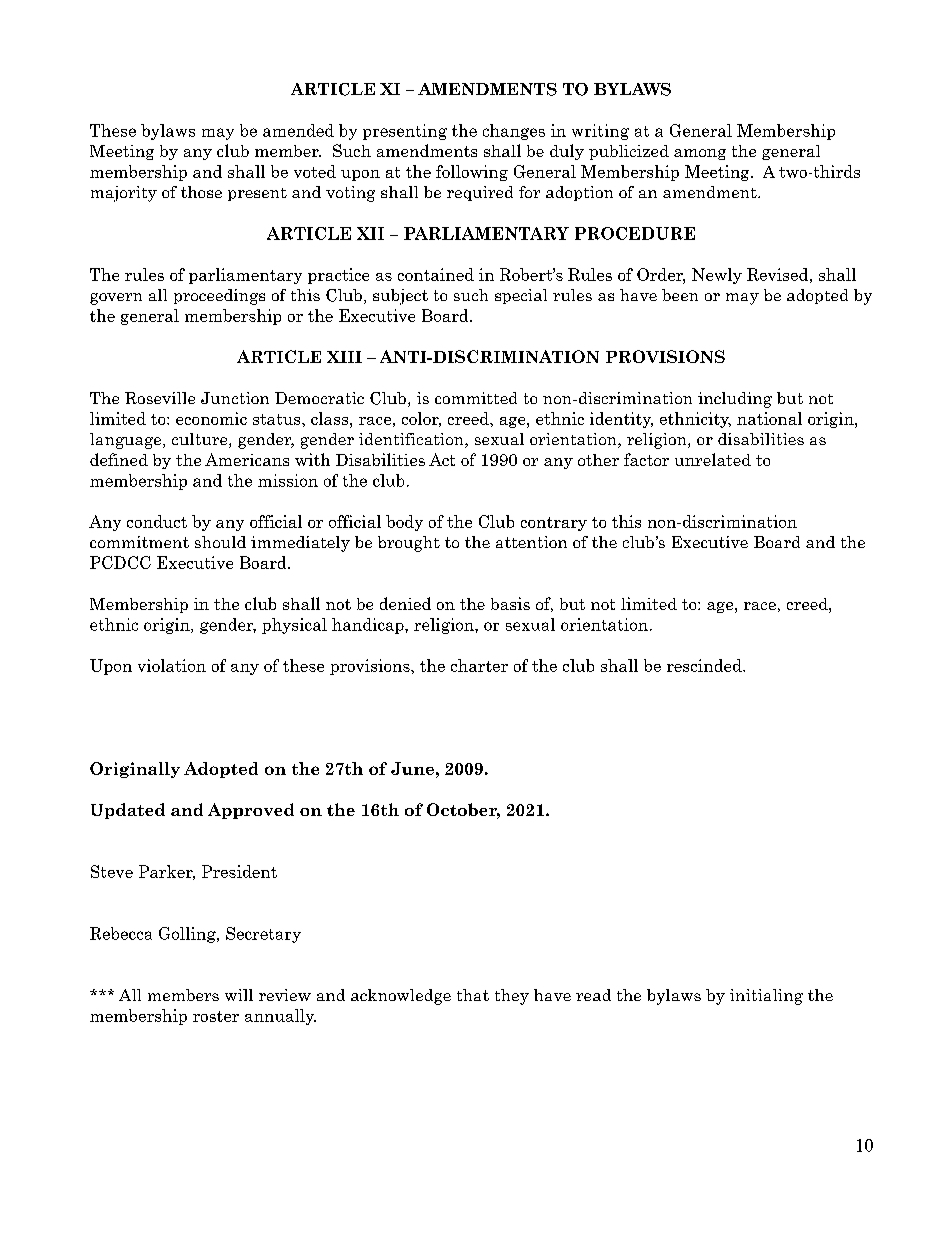  What do you see at coordinates (479, 665) in the image?
I see `charter` at bounding box center [479, 665].
